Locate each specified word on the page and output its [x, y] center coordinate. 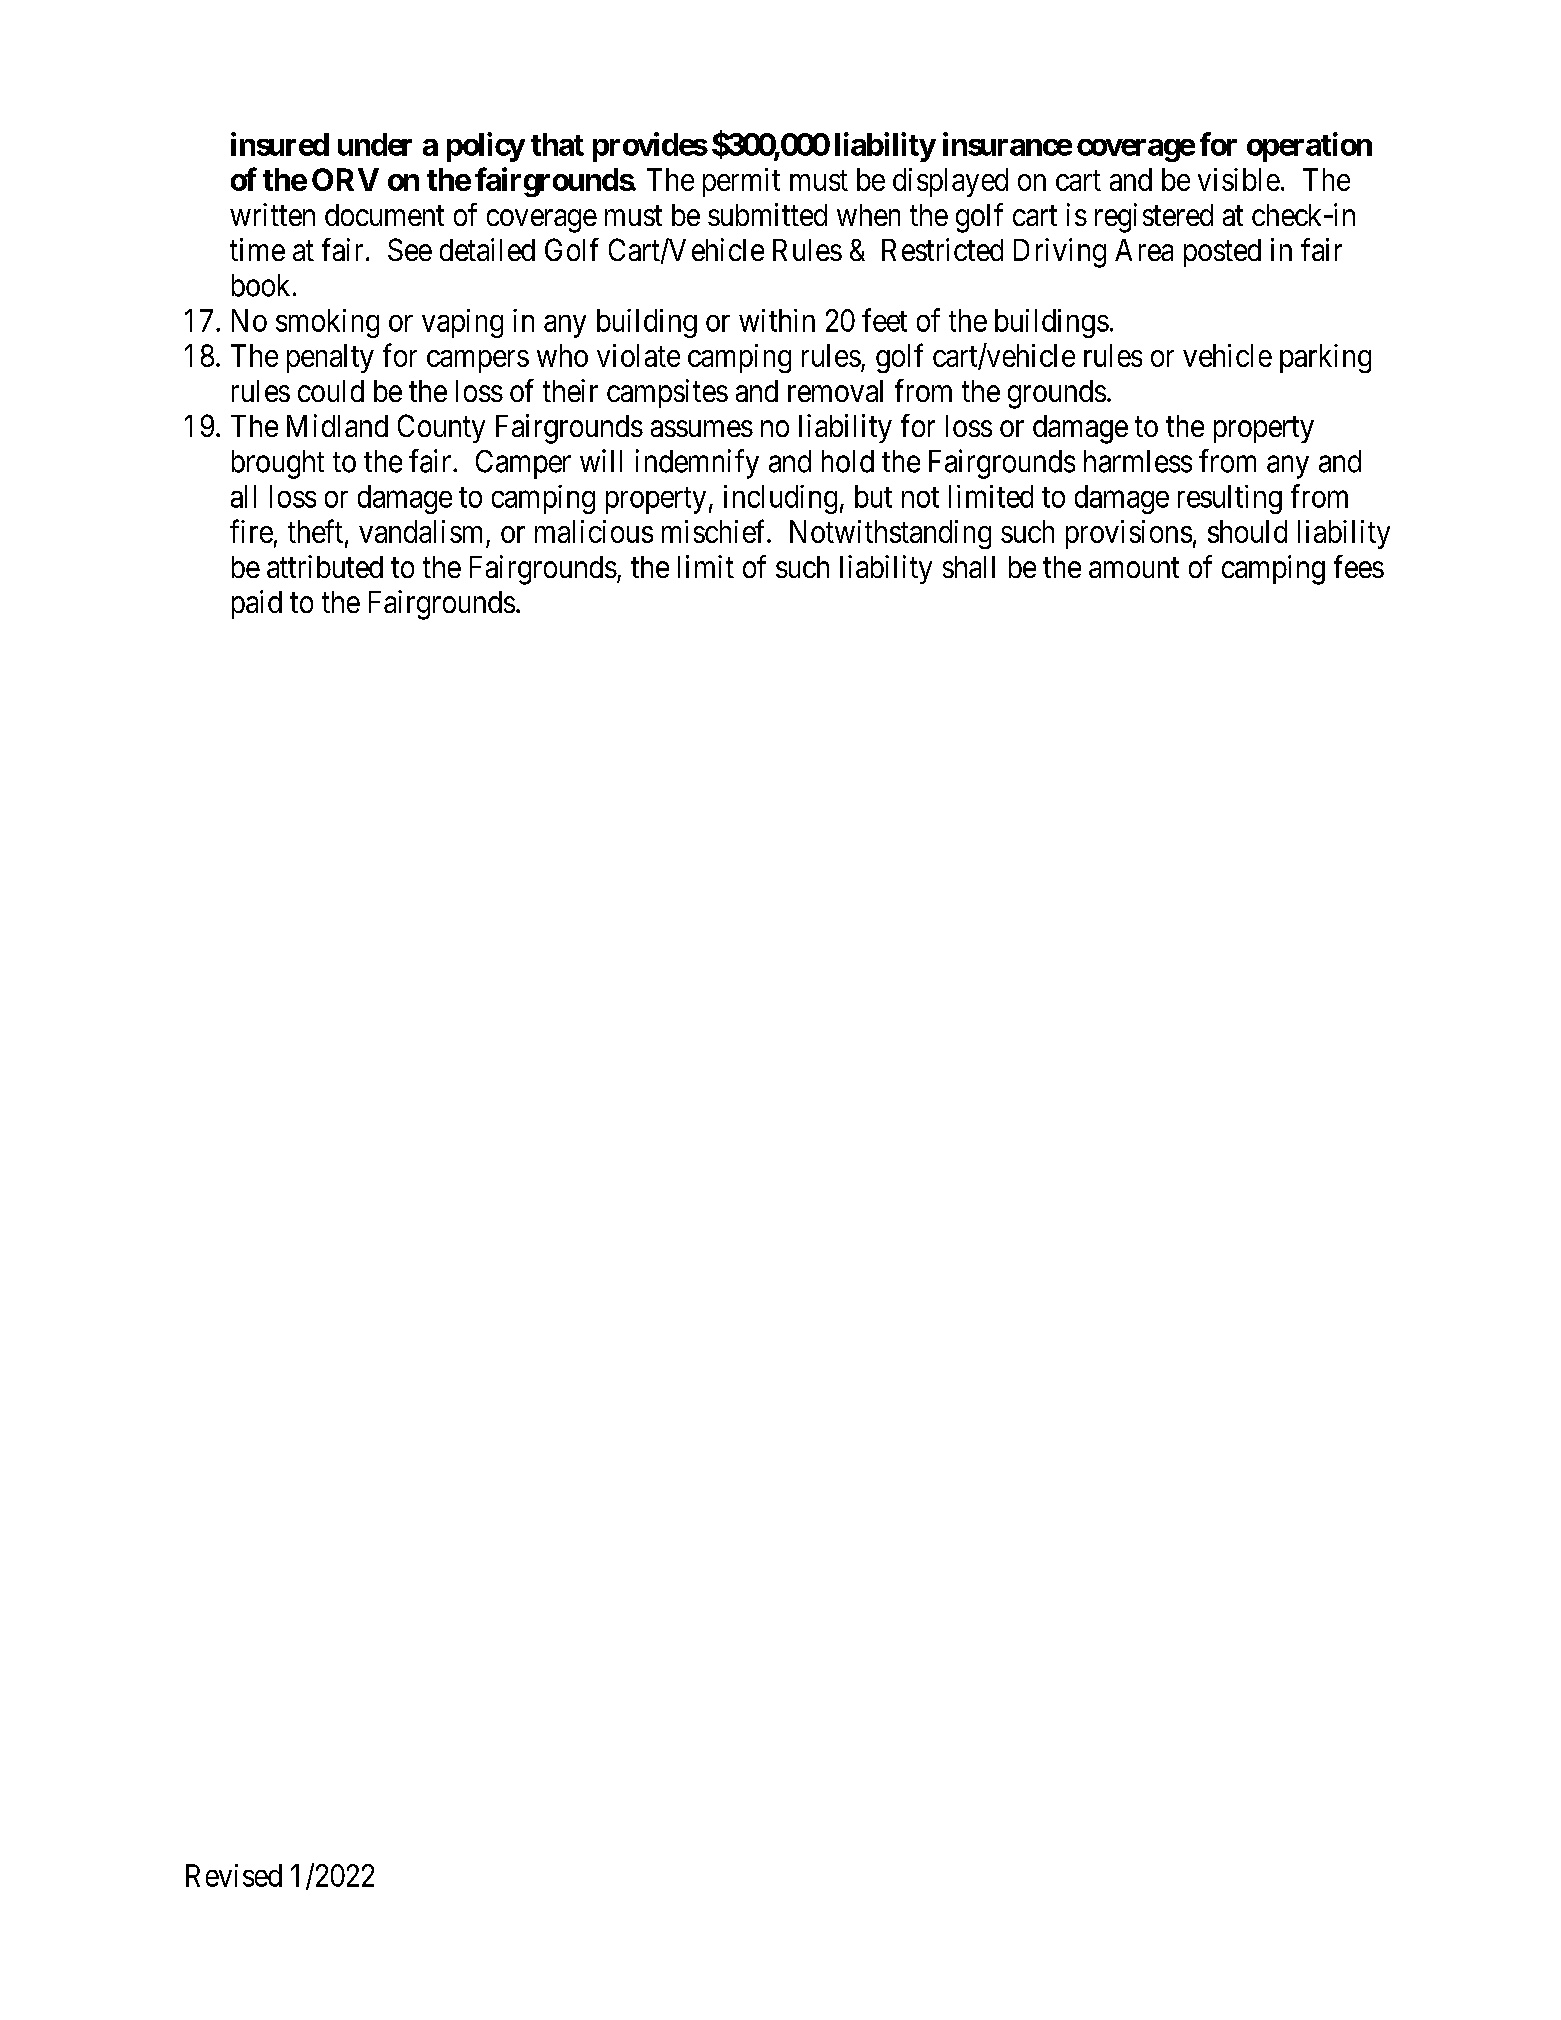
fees [1359, 566]
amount [1134, 568]
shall [969, 567]
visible [1239, 179]
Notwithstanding [890, 534]
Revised [234, 1875]
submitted [767, 214]
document [384, 215]
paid [257, 604]
